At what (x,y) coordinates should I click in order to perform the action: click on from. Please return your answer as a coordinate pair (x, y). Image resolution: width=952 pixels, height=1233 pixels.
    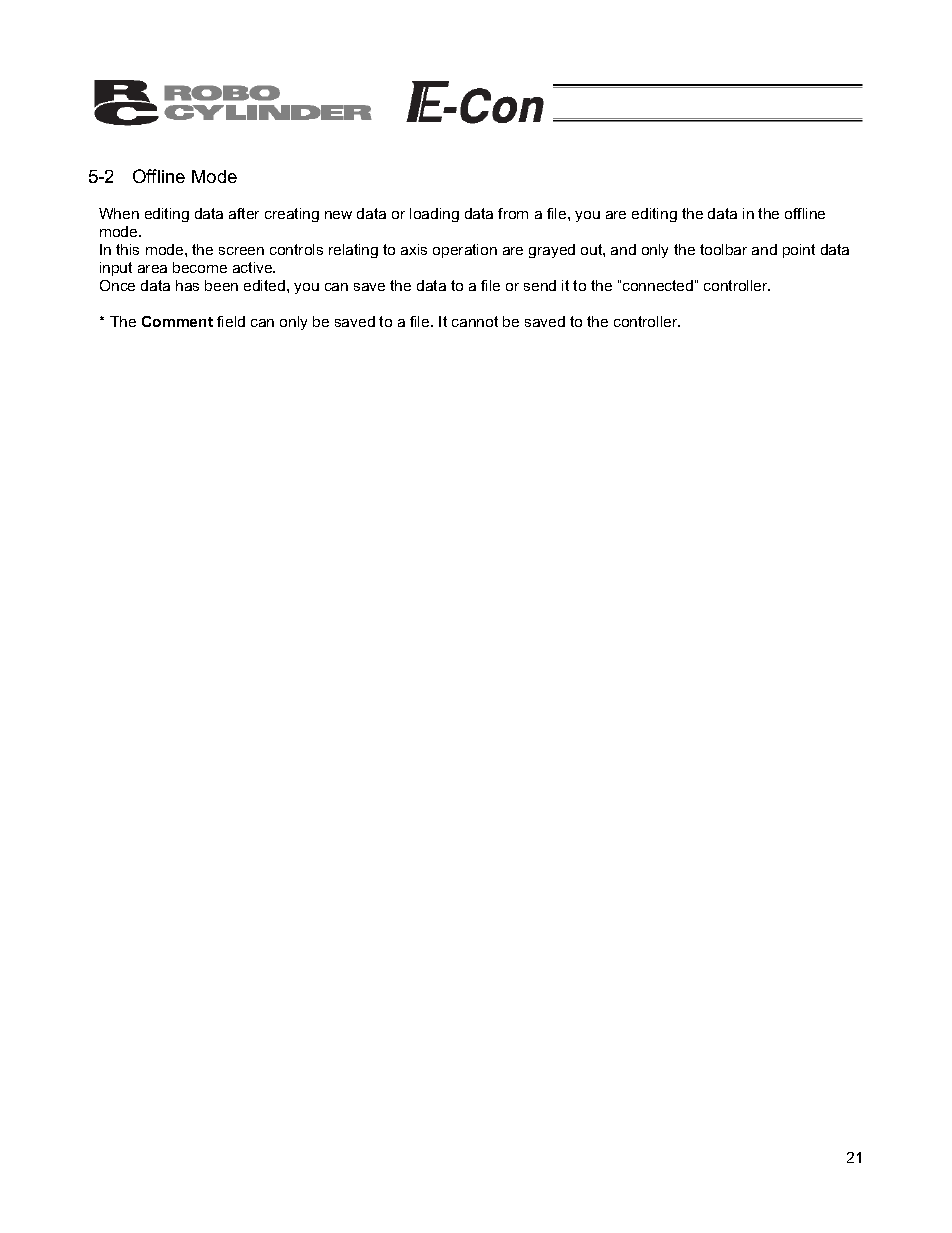
    Looking at the image, I should click on (513, 213).
